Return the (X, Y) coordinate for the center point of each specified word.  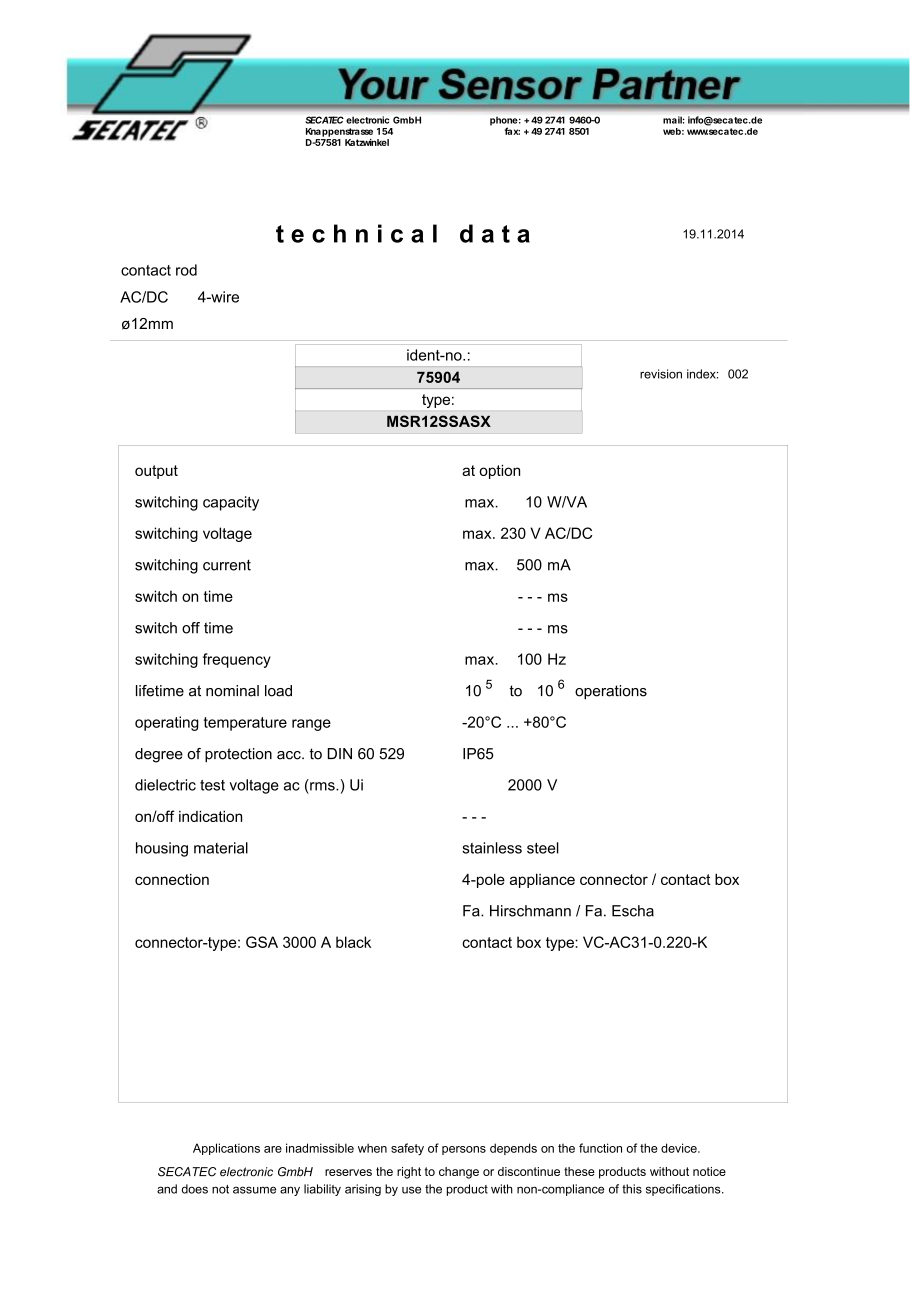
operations (611, 692)
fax (512, 131)
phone (505, 122)
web (673, 131)
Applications (226, 1149)
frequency (237, 660)
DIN (340, 753)
